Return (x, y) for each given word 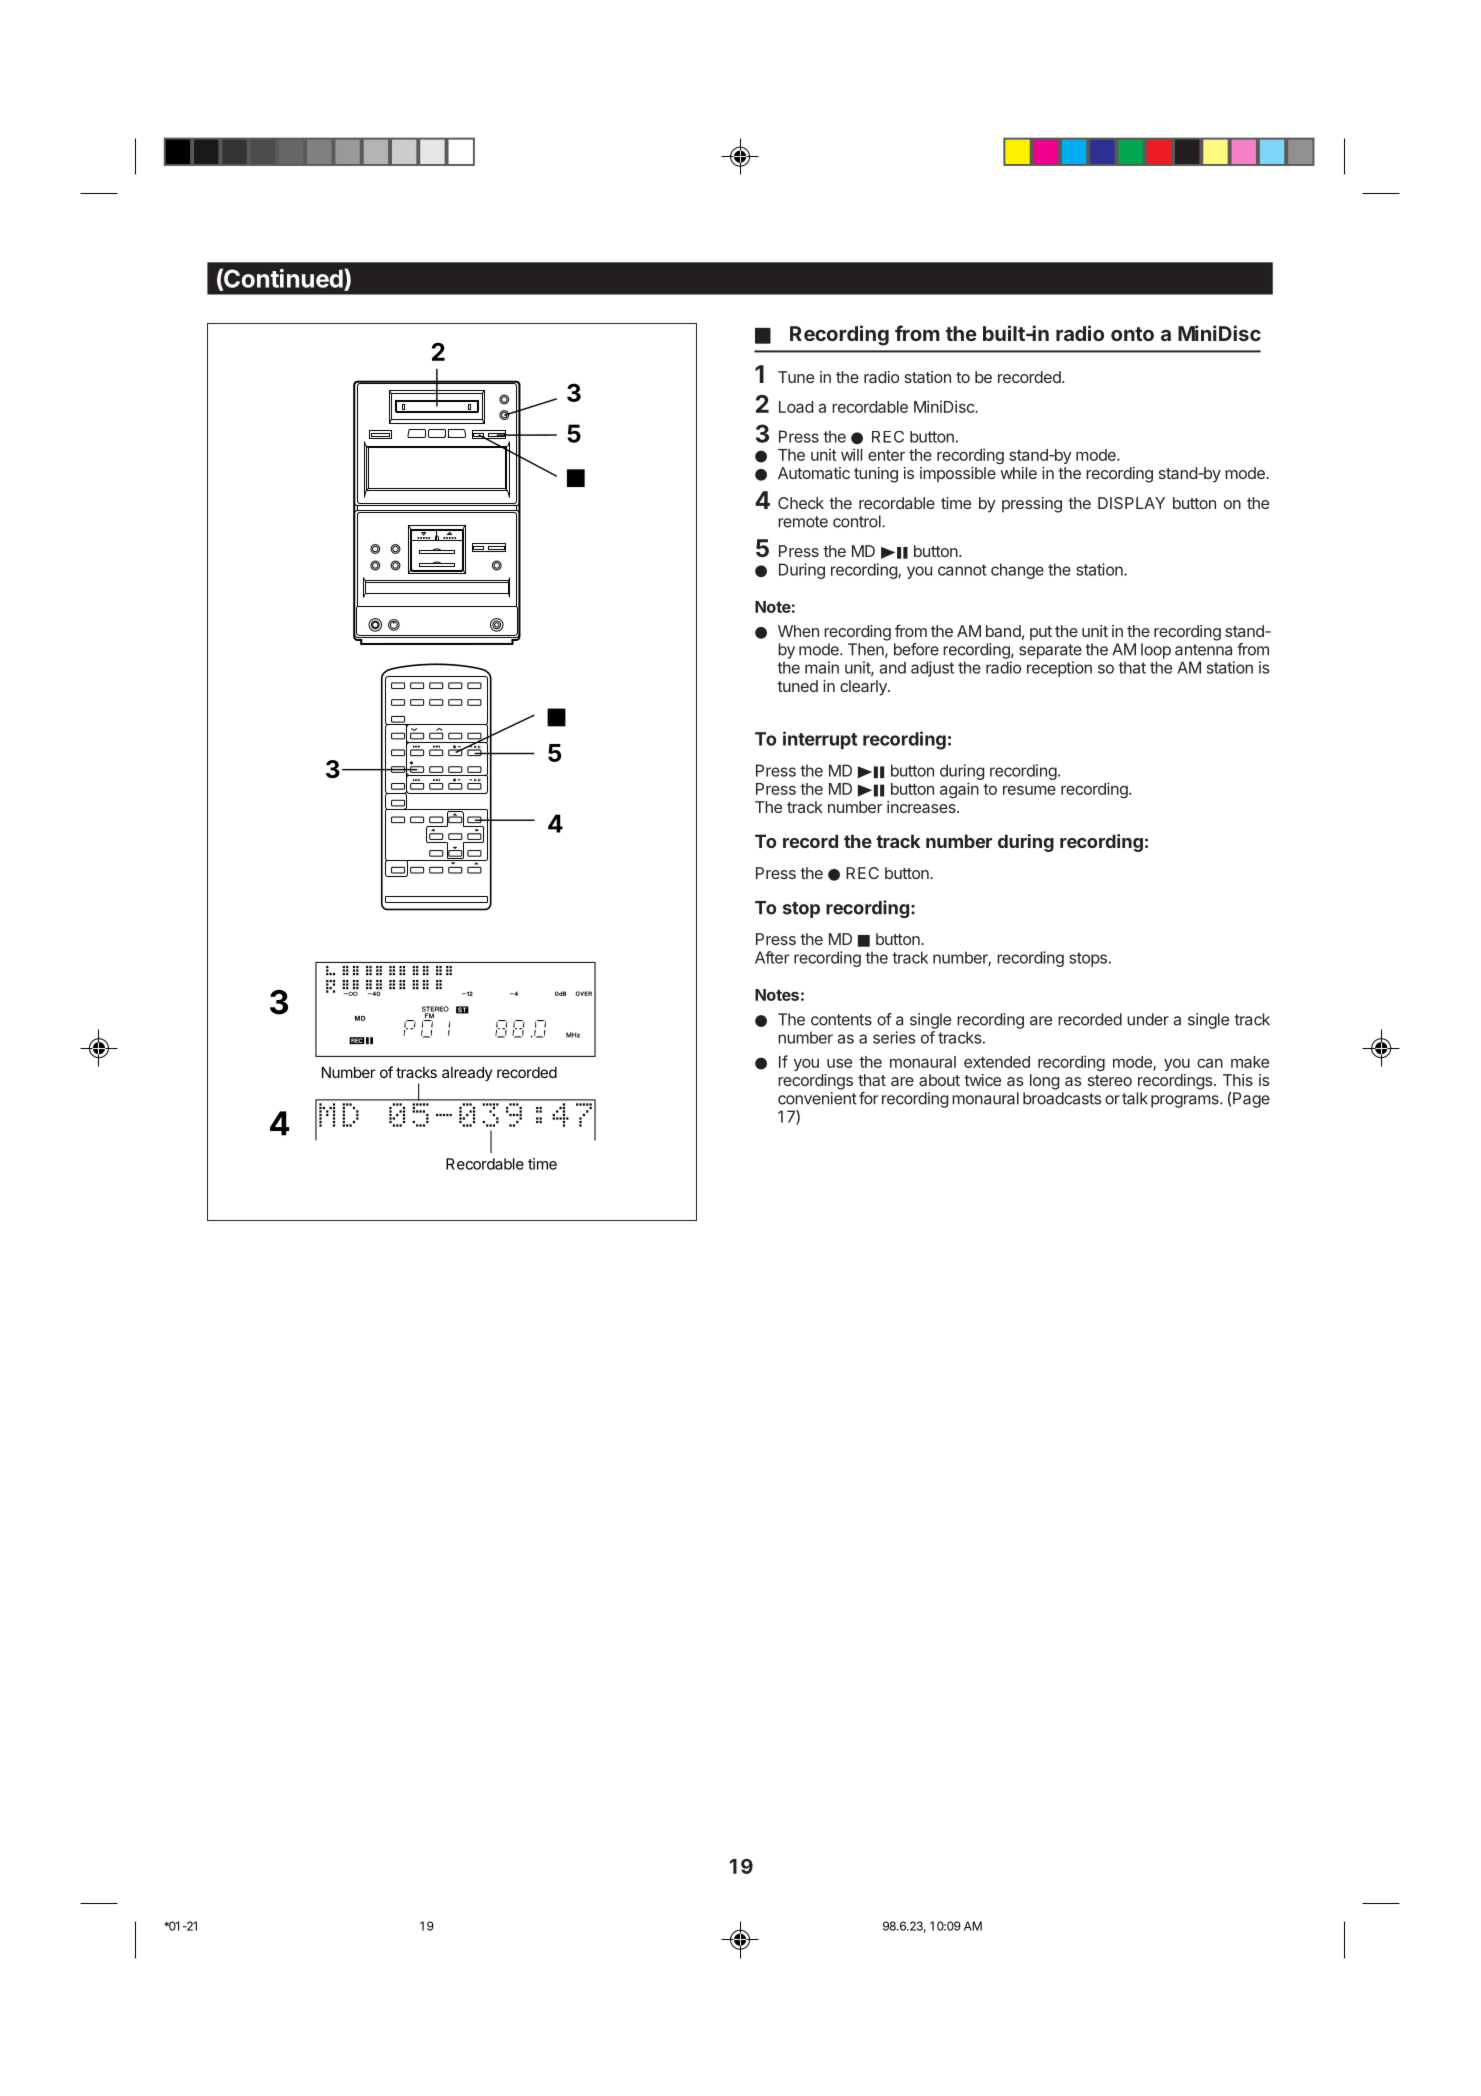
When (798, 631)
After (772, 957)
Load (796, 407)
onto (1132, 334)
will (851, 454)
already (467, 1074)
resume (1029, 790)
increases (922, 807)
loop (1156, 651)
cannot (962, 570)
